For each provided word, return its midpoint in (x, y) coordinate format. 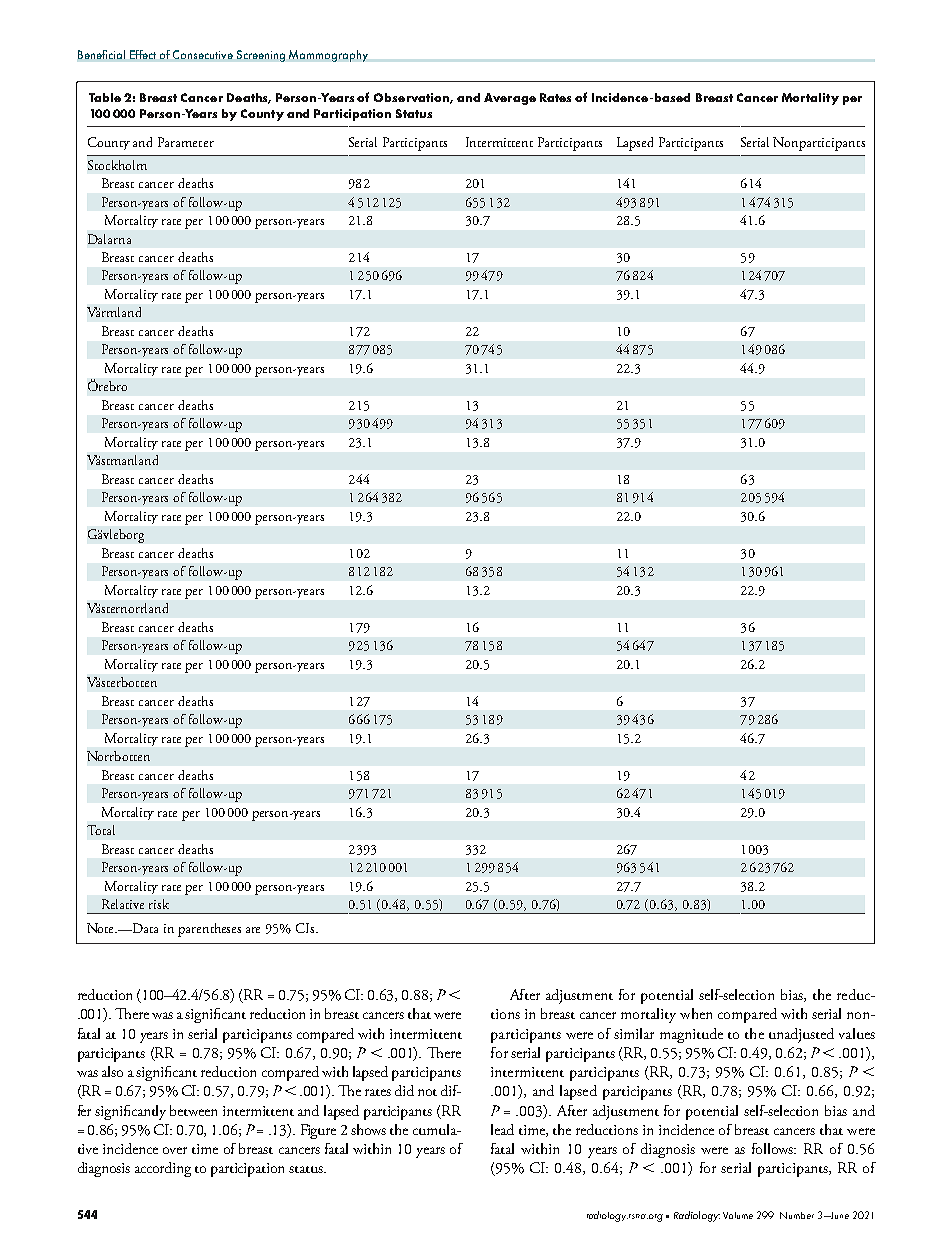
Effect (143, 54)
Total (101, 830)
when (696, 1013)
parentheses (209, 930)
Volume (738, 1215)
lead (502, 1129)
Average (510, 99)
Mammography (328, 56)
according (163, 1169)
